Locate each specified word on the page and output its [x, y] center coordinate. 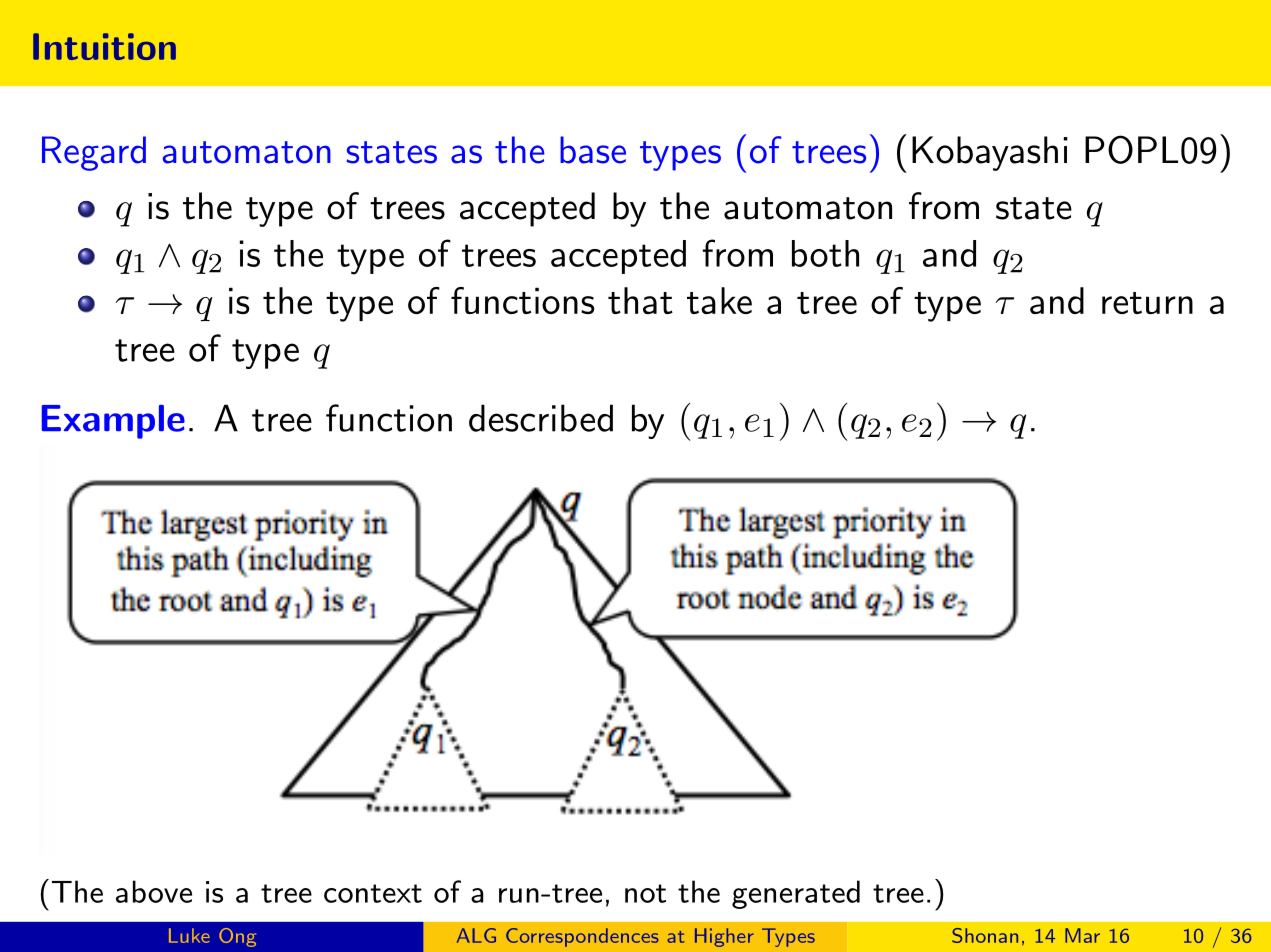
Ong [237, 937]
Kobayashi [990, 153]
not [645, 893]
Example [113, 422]
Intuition [104, 46]
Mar [1082, 935]
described [541, 418]
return [1147, 303]
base [593, 150]
